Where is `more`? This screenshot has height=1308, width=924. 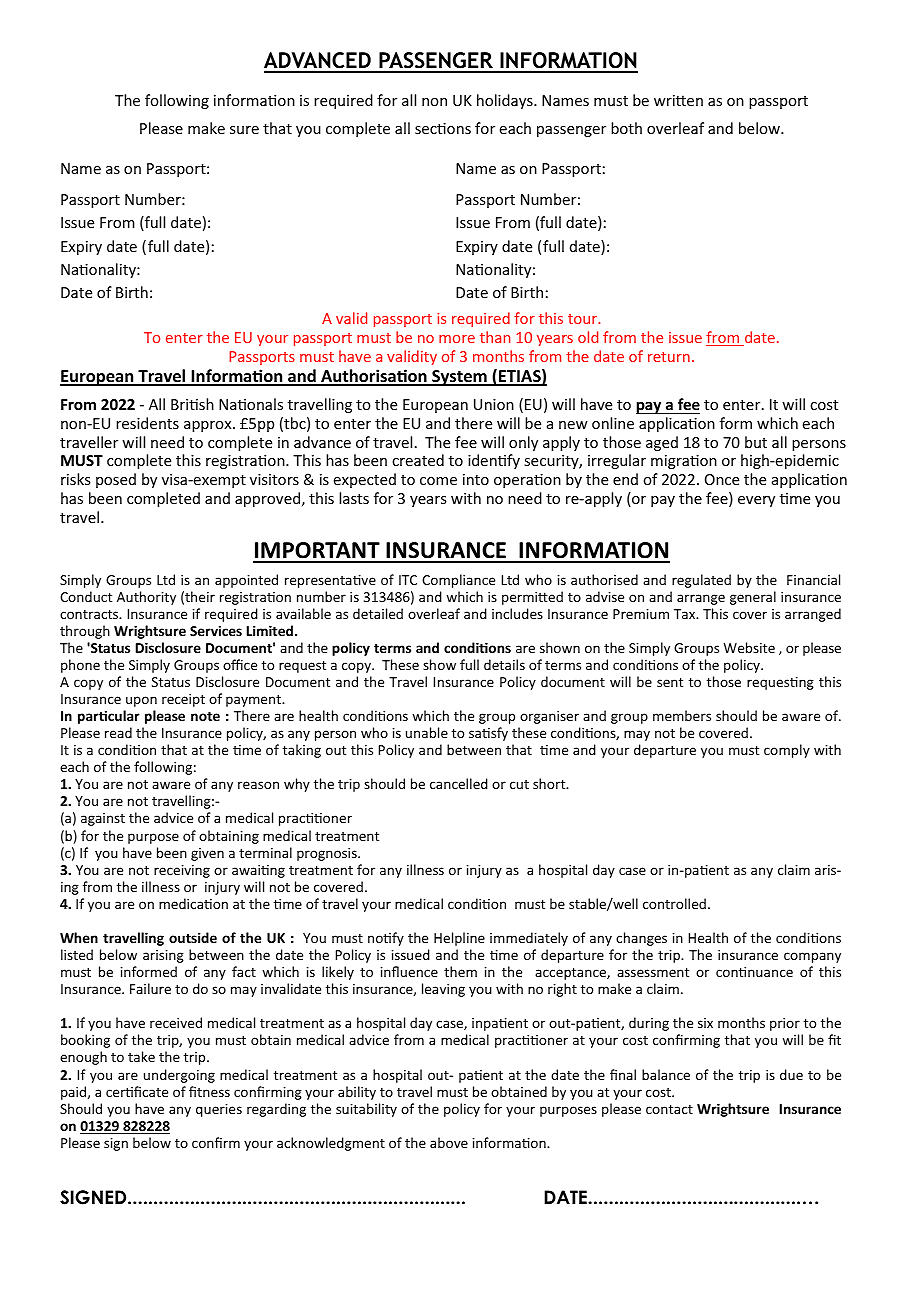
more is located at coordinates (457, 339).
